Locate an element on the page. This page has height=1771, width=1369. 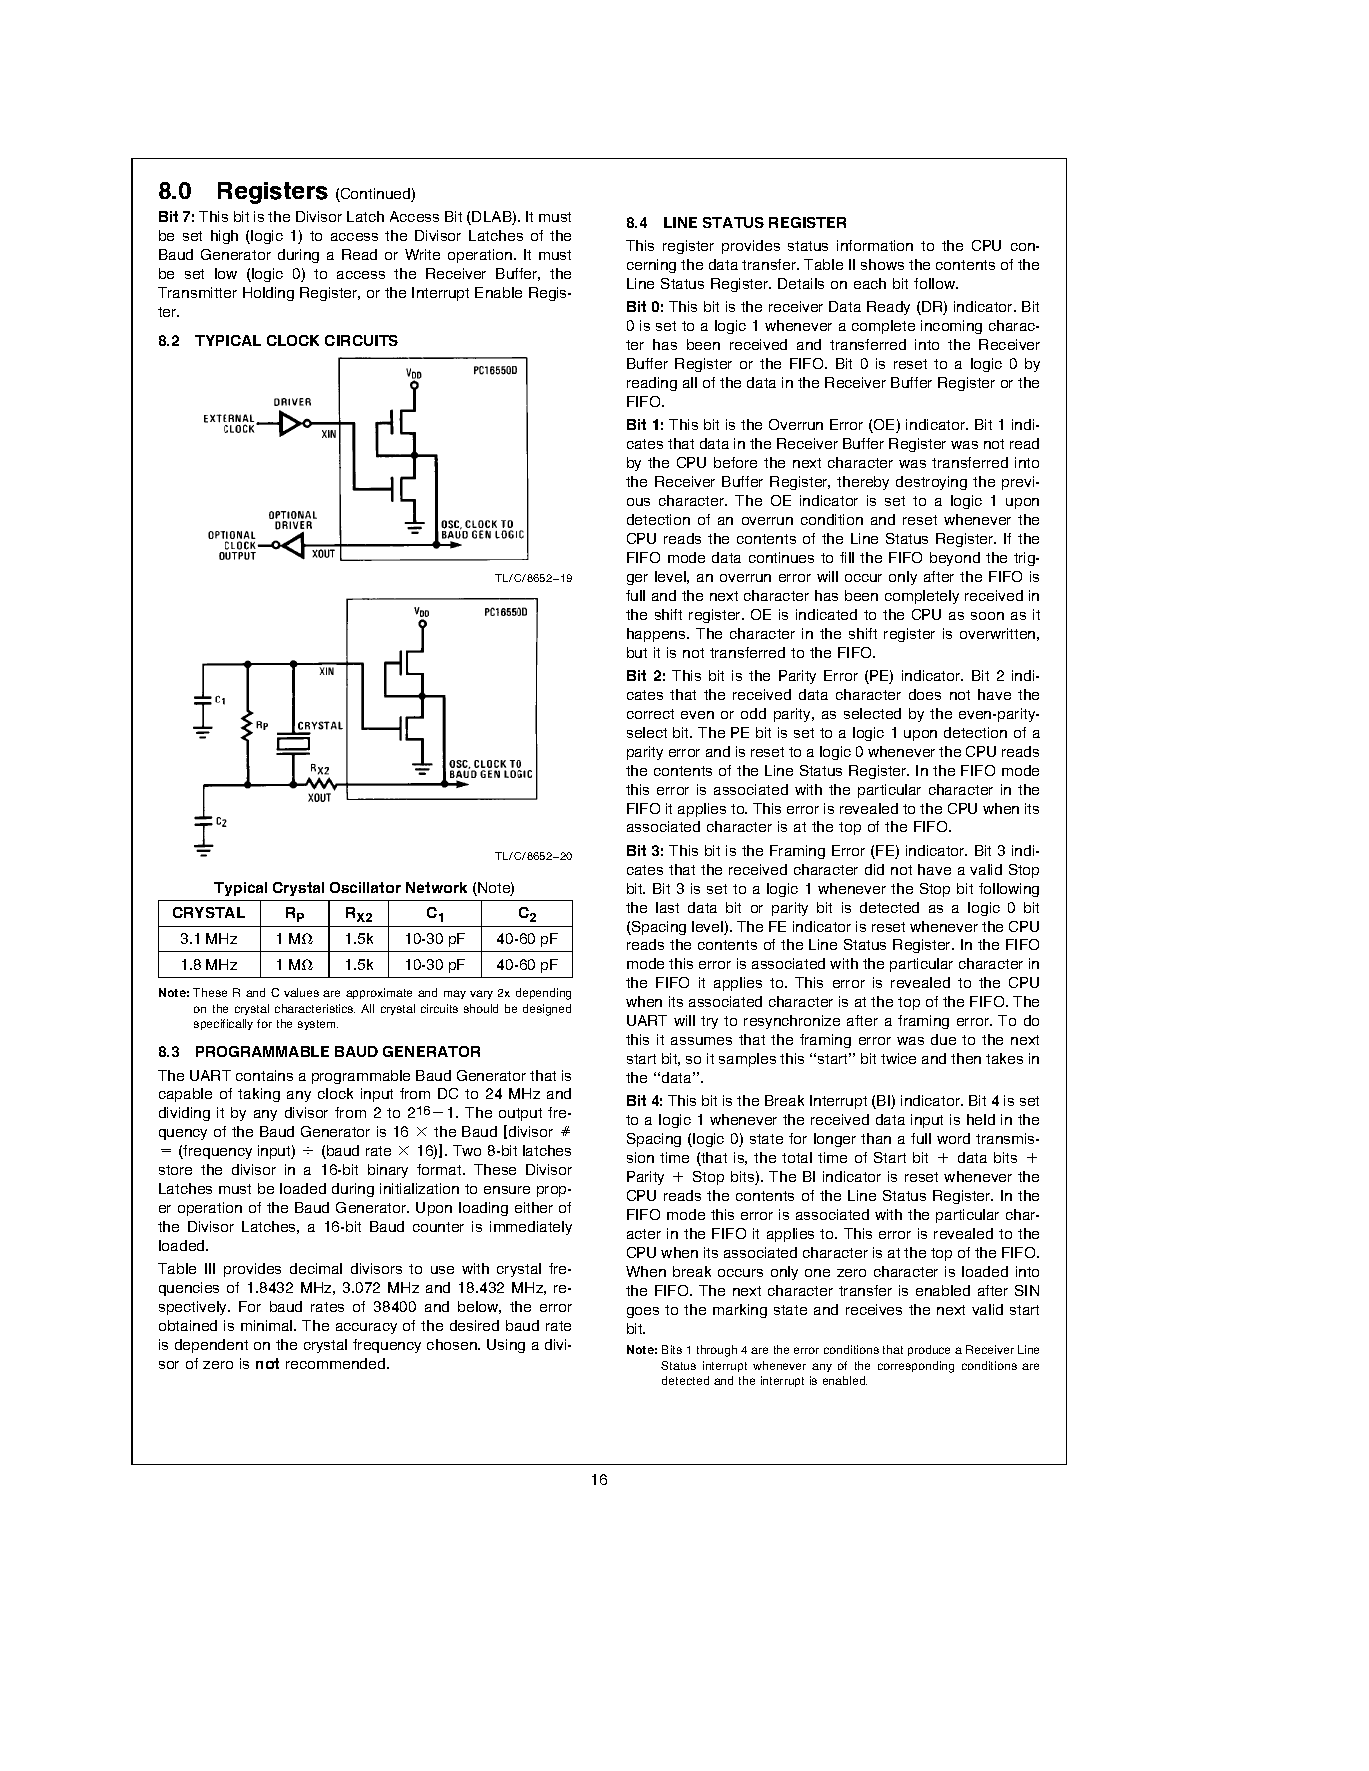
Oscillator is located at coordinates (365, 887).
